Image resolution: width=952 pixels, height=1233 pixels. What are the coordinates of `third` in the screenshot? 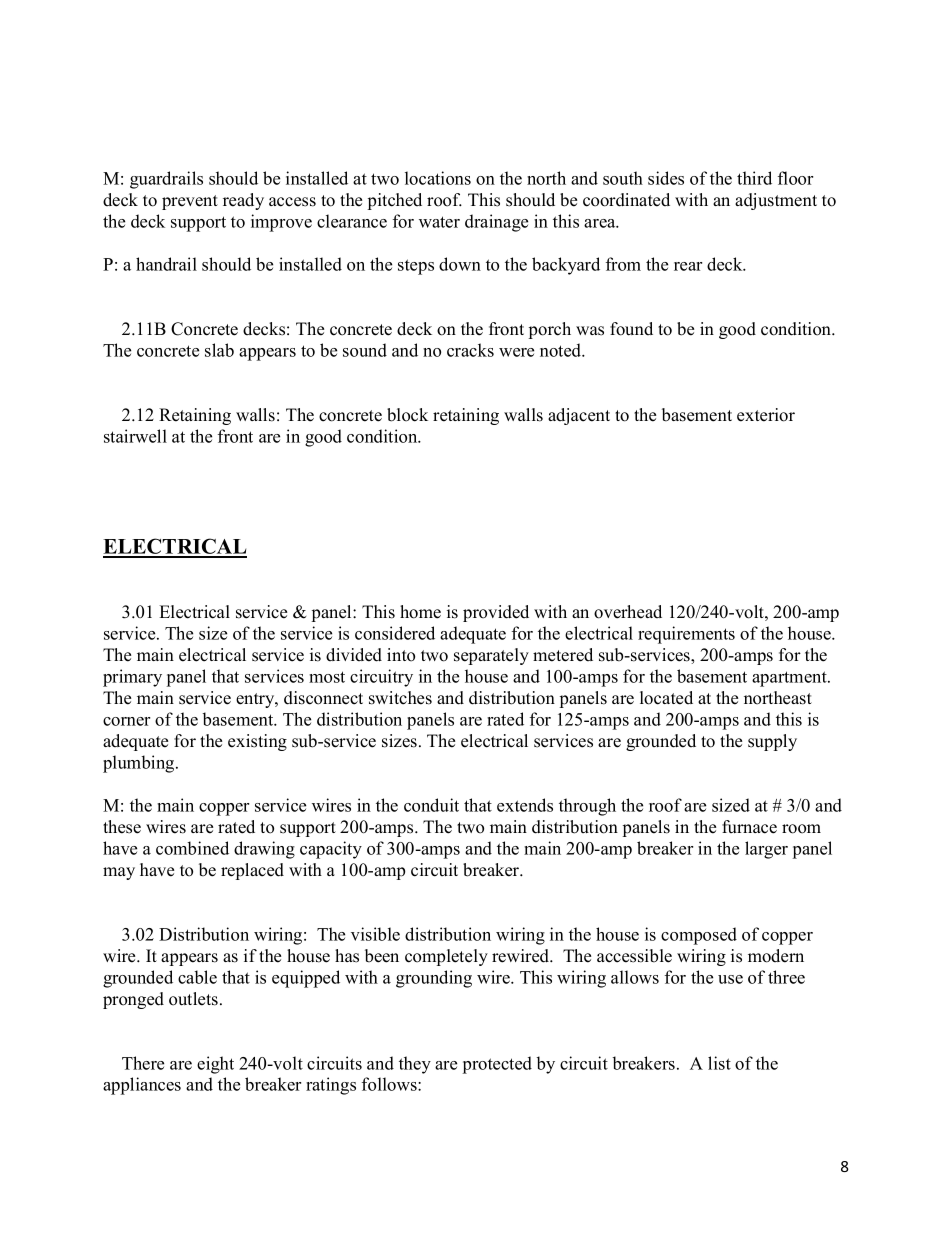 It's located at (754, 178).
